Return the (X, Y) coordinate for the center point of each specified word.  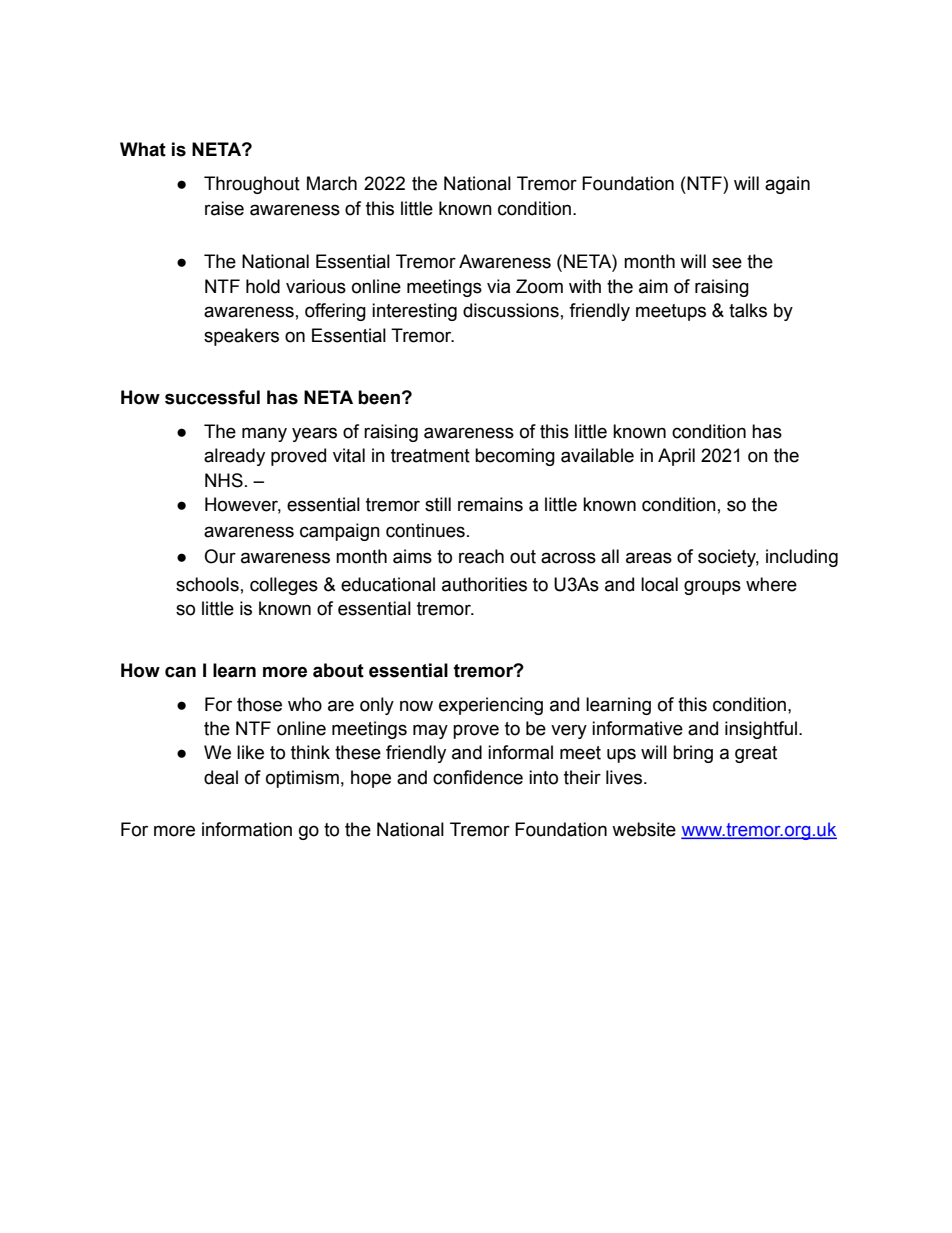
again (787, 185)
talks (748, 310)
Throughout (252, 185)
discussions (511, 310)
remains (490, 504)
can (180, 672)
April (676, 457)
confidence (478, 777)
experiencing (491, 706)
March (332, 183)
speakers (241, 337)
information (247, 829)
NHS (224, 480)
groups (712, 587)
